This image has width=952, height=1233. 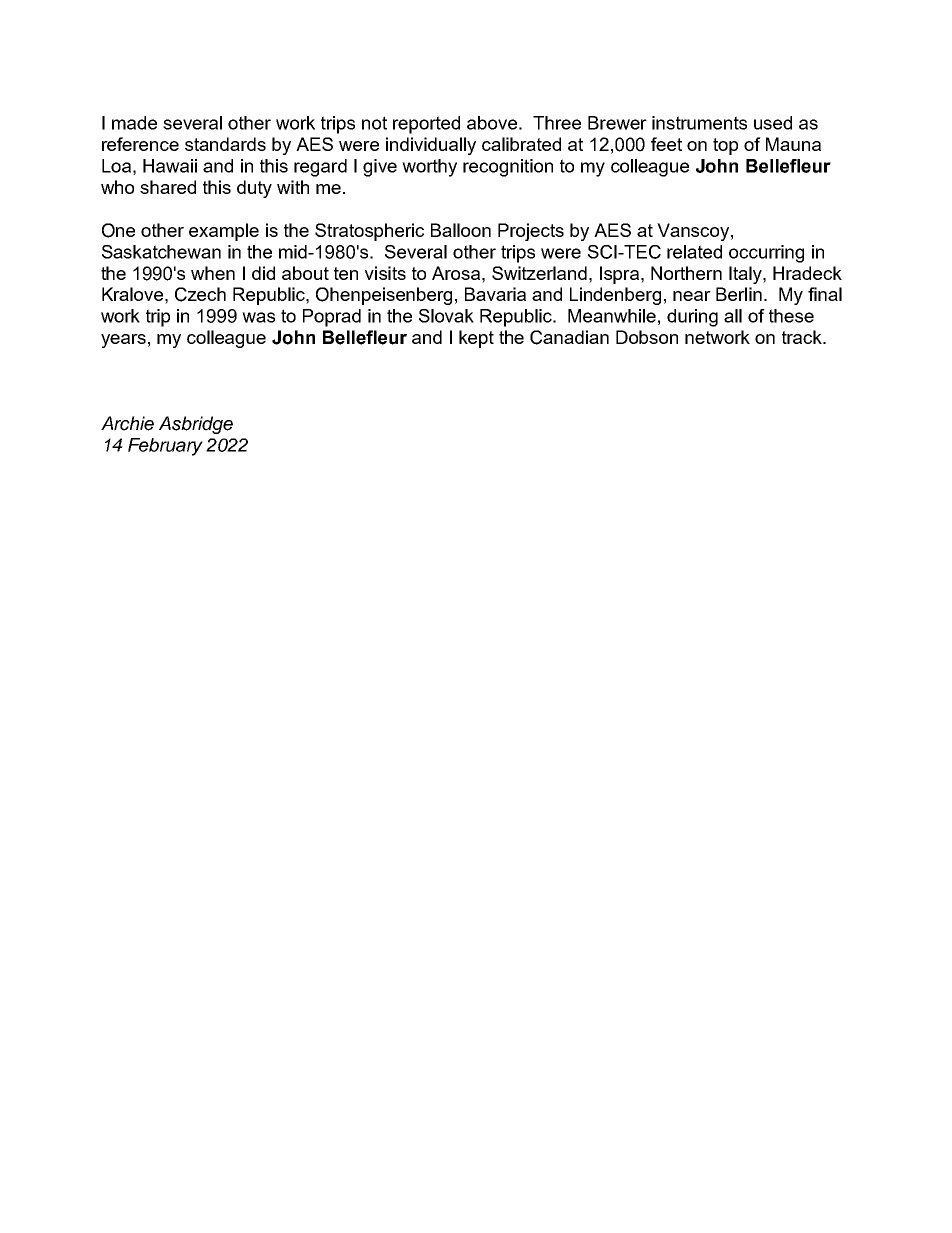 I want to click on Projects, so click(x=531, y=232).
